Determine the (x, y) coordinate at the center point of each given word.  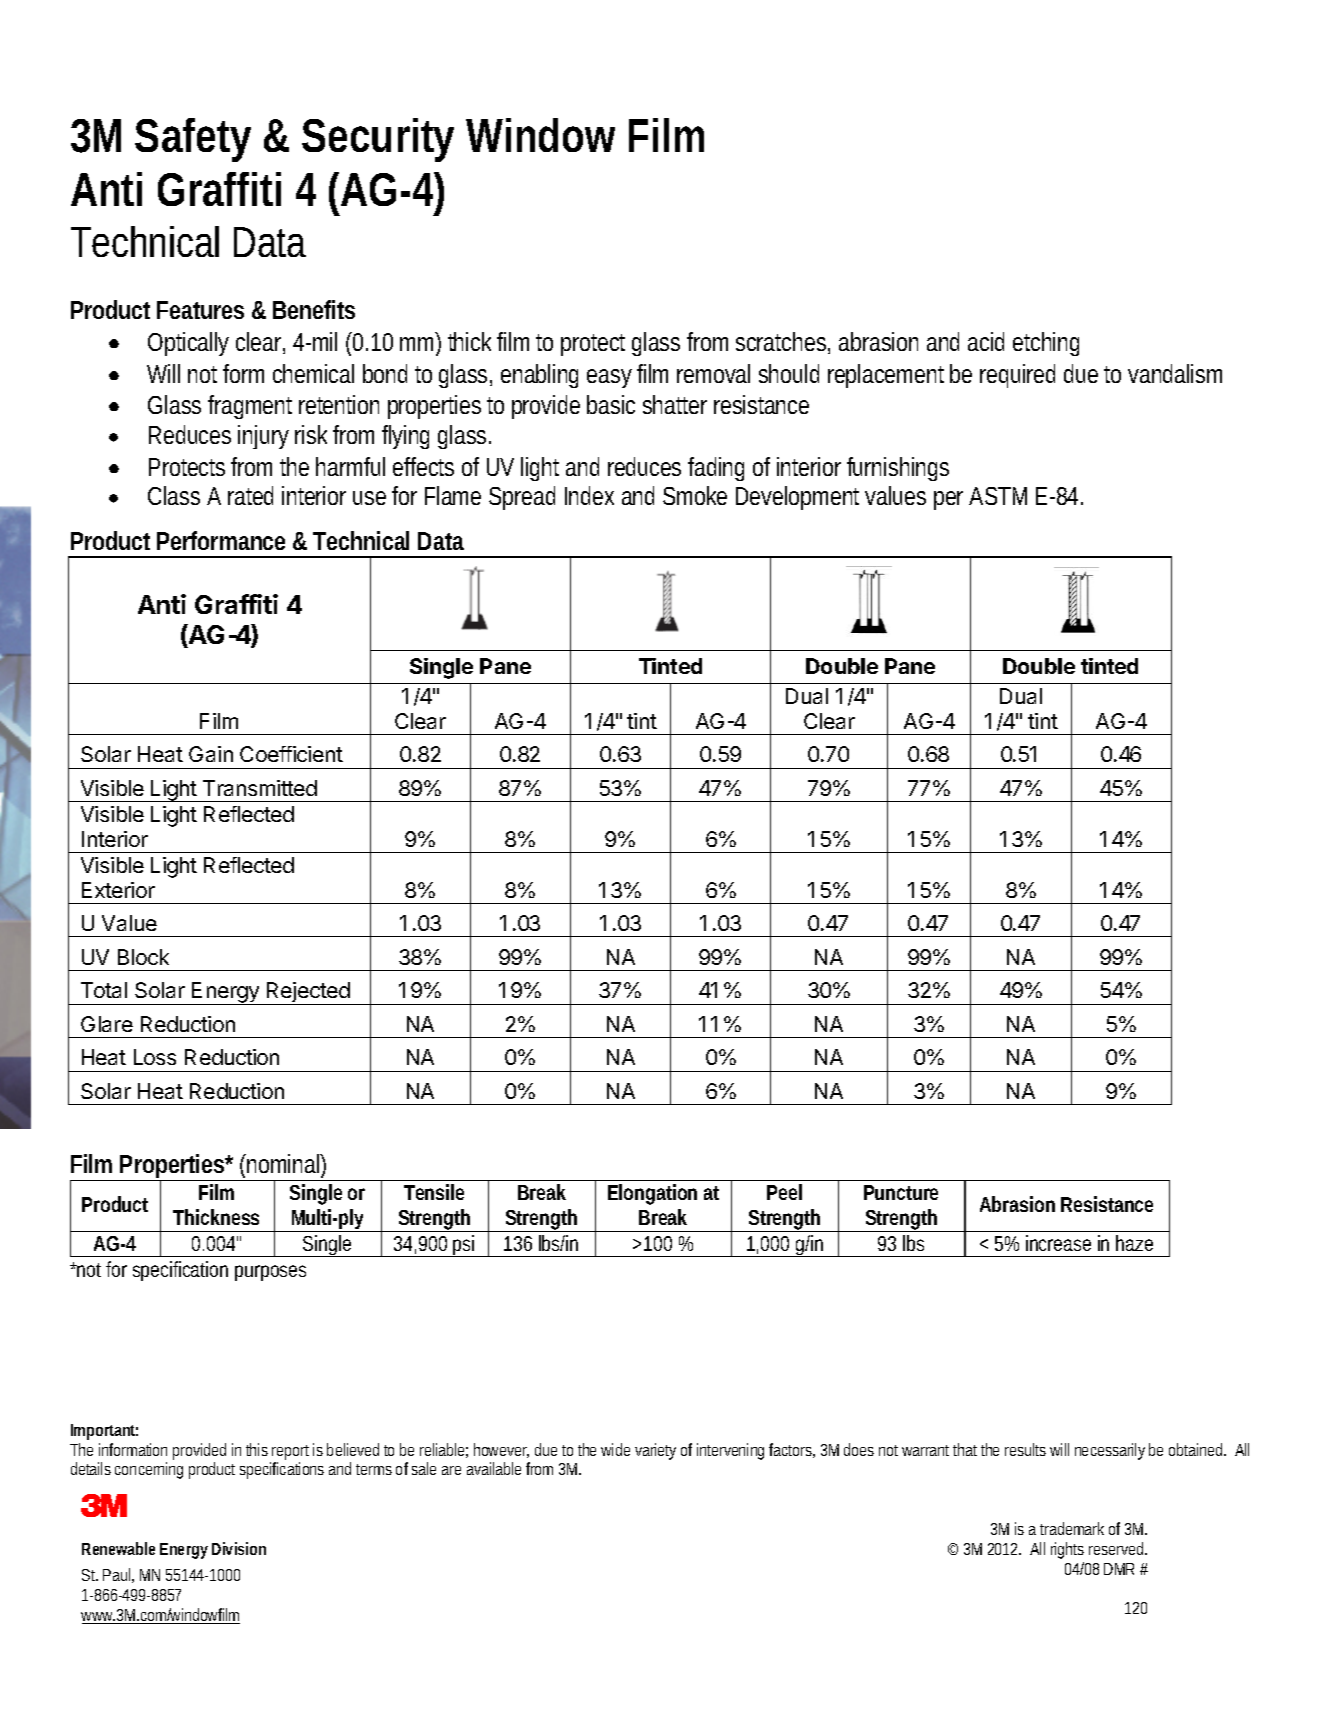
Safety (193, 140)
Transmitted (260, 788)
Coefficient (291, 754)
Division (239, 1548)
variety (655, 1451)
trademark (1072, 1528)
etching (1046, 344)
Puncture (901, 1192)
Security (378, 140)
